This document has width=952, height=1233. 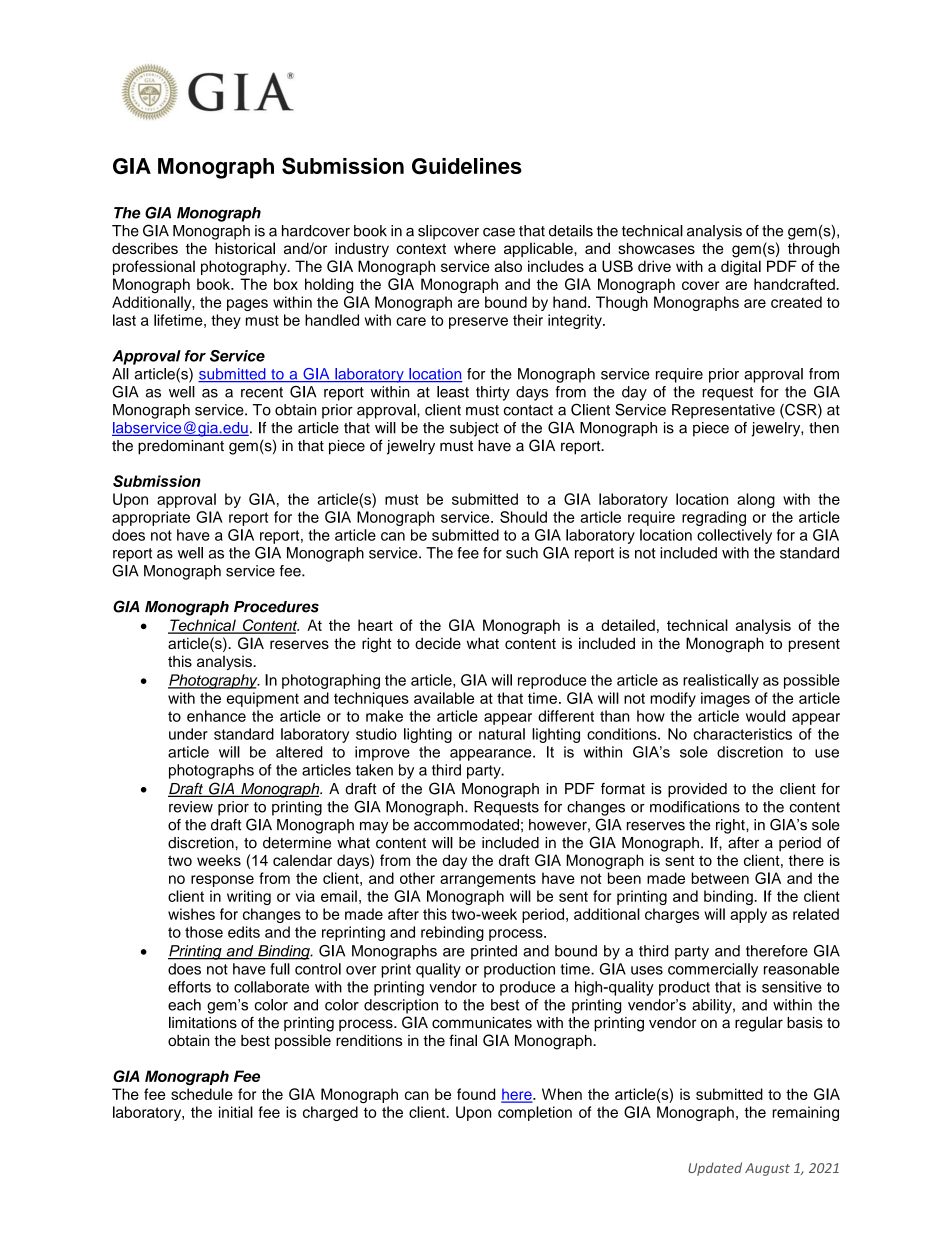 I want to click on realistically, so click(x=721, y=681).
